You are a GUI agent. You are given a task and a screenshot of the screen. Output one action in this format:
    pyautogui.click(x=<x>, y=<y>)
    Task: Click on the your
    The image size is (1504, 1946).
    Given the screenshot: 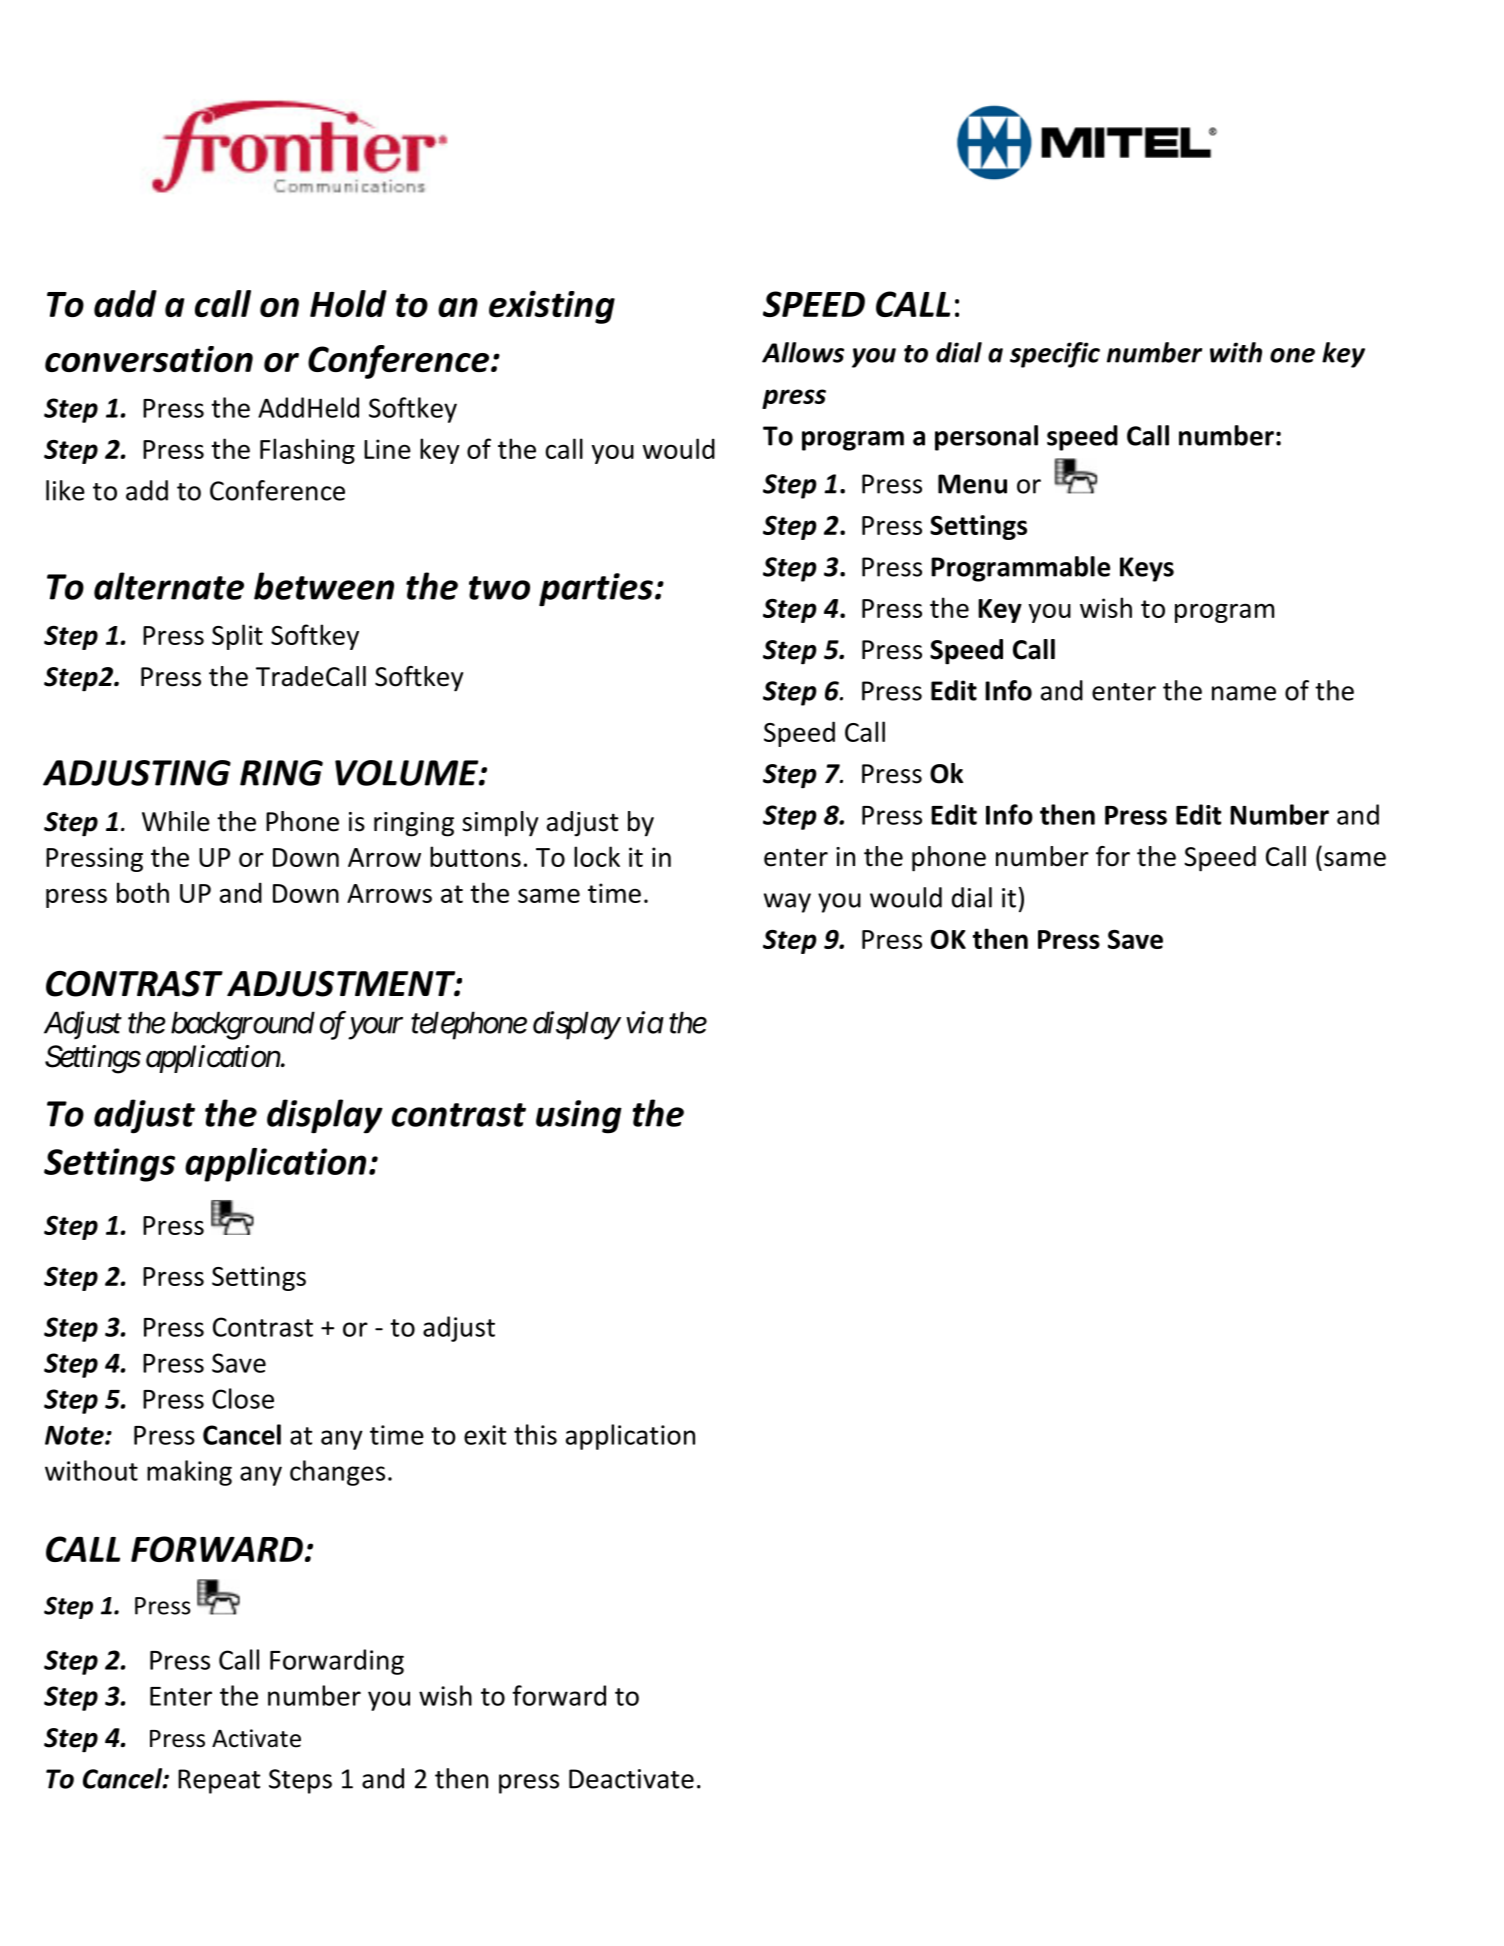 What is the action you would take?
    pyautogui.click(x=375, y=1029)
